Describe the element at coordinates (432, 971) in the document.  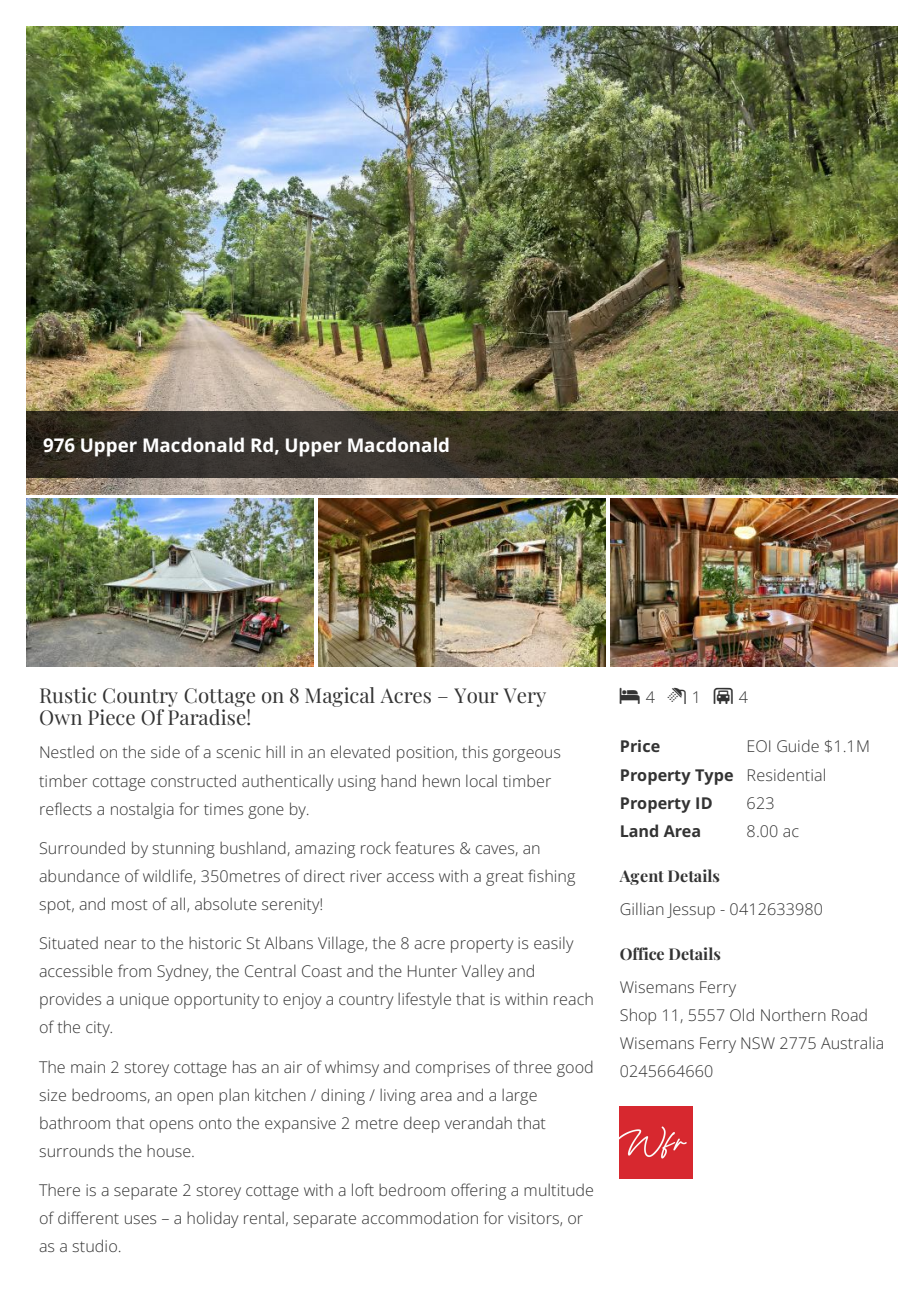
I see `Hunter` at that location.
